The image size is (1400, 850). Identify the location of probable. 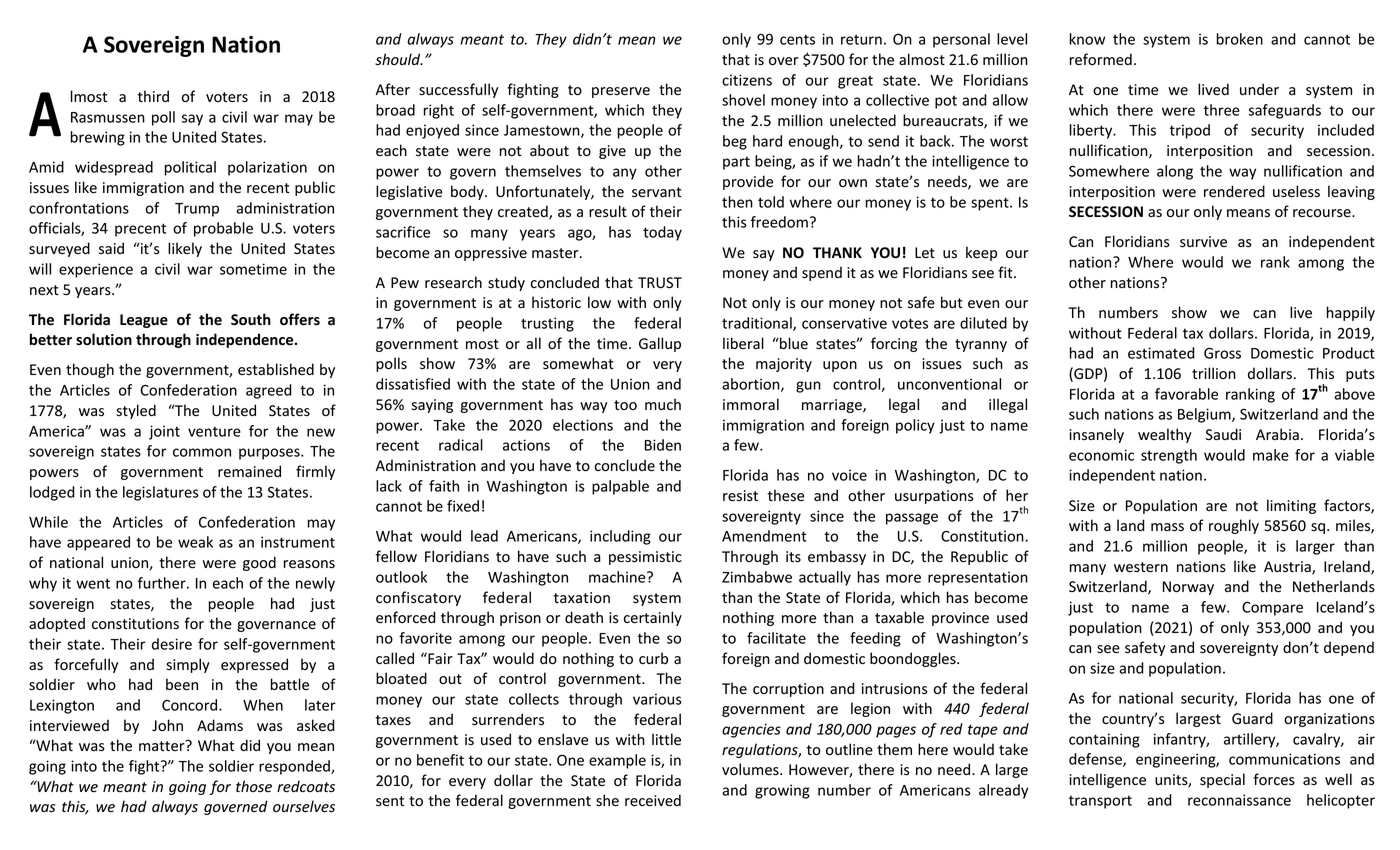
(223, 229).
